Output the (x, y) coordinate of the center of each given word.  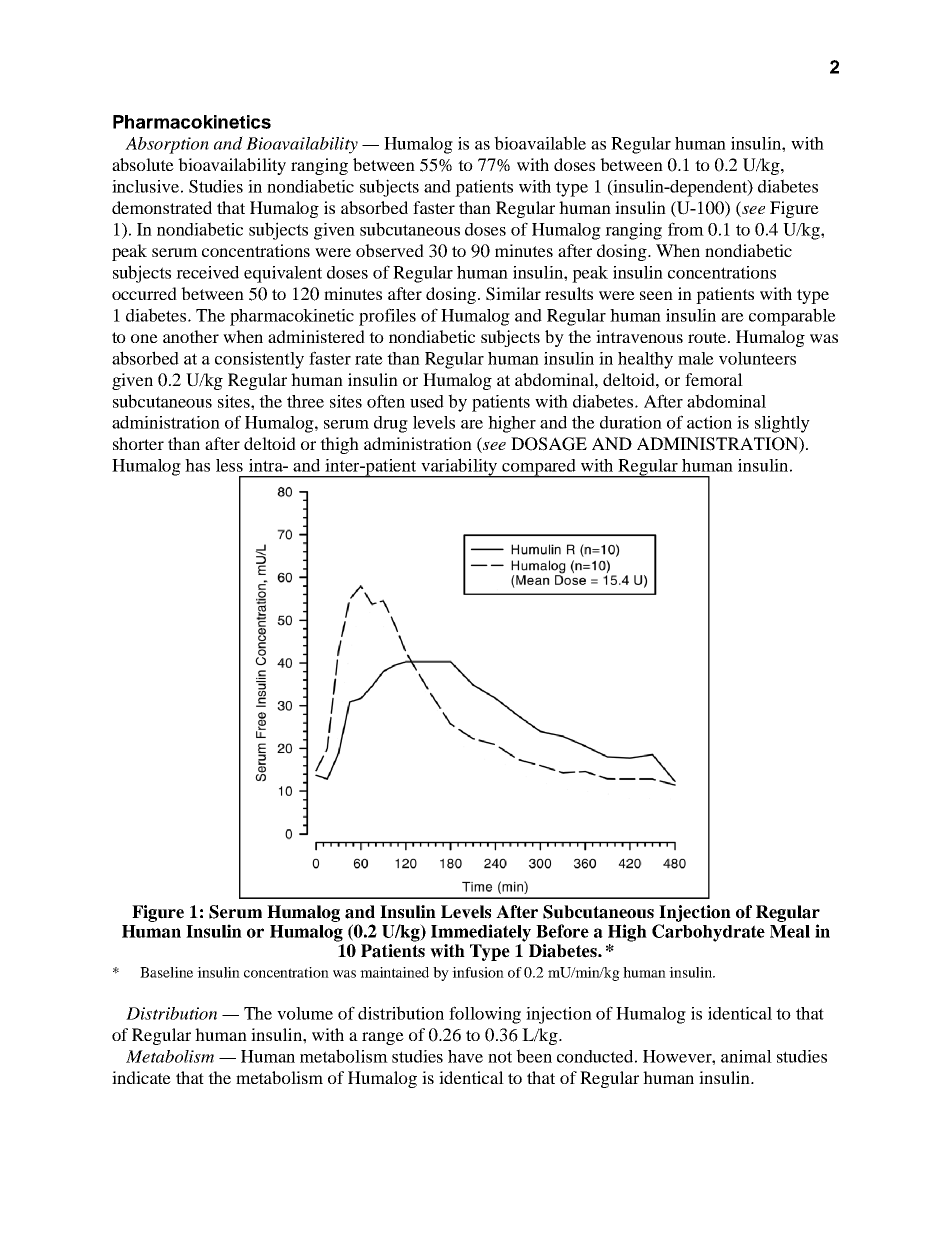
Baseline (166, 972)
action (709, 422)
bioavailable (540, 143)
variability (459, 468)
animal (746, 1056)
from (686, 229)
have (465, 1056)
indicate (141, 1077)
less (229, 465)
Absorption (167, 145)
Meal (790, 931)
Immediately (481, 933)
